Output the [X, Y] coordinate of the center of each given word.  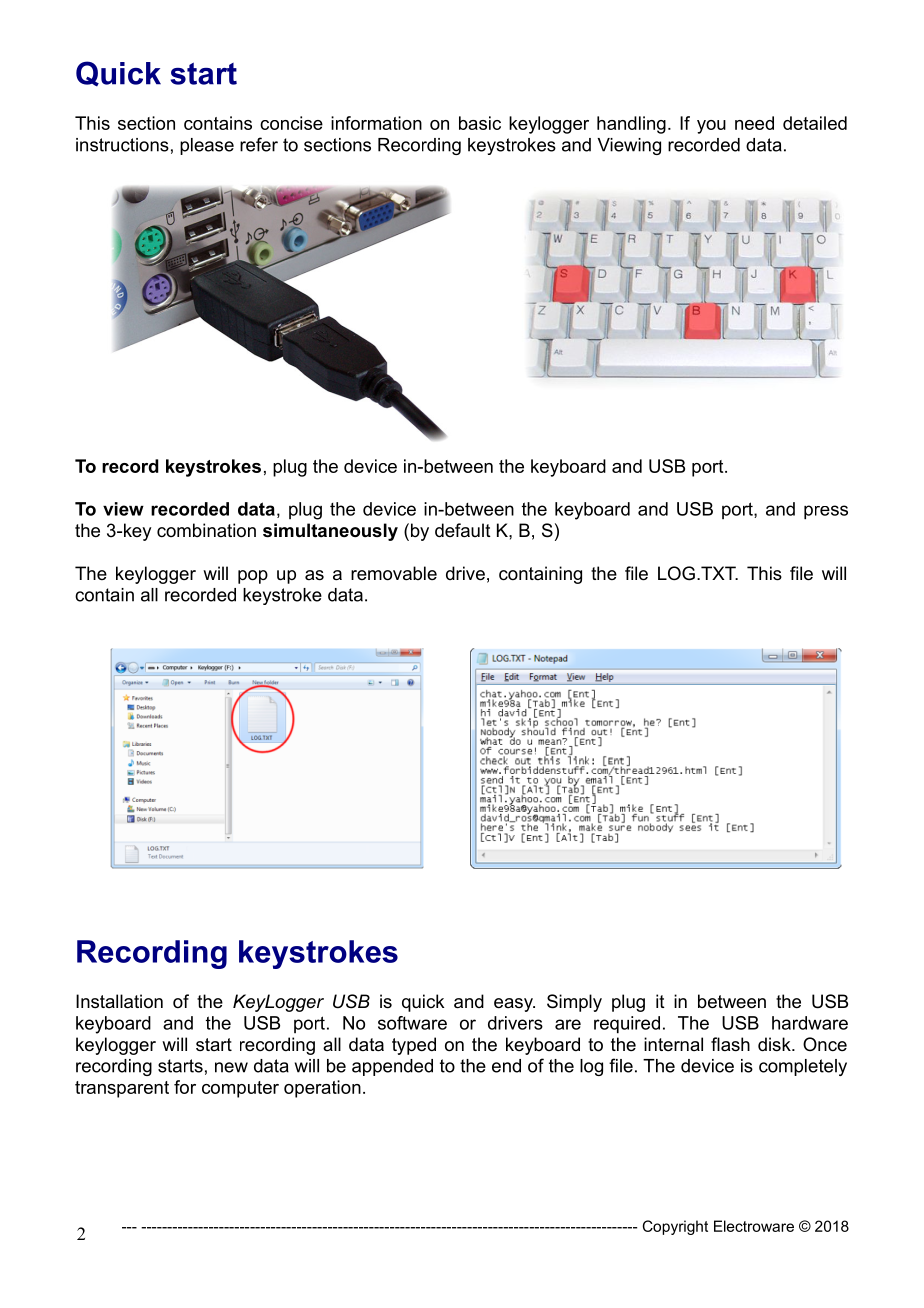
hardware [810, 1023]
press [826, 512]
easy [514, 1005]
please [207, 146]
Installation [119, 1001]
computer [240, 1089]
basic [480, 123]
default [463, 530]
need [754, 123]
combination [206, 530]
